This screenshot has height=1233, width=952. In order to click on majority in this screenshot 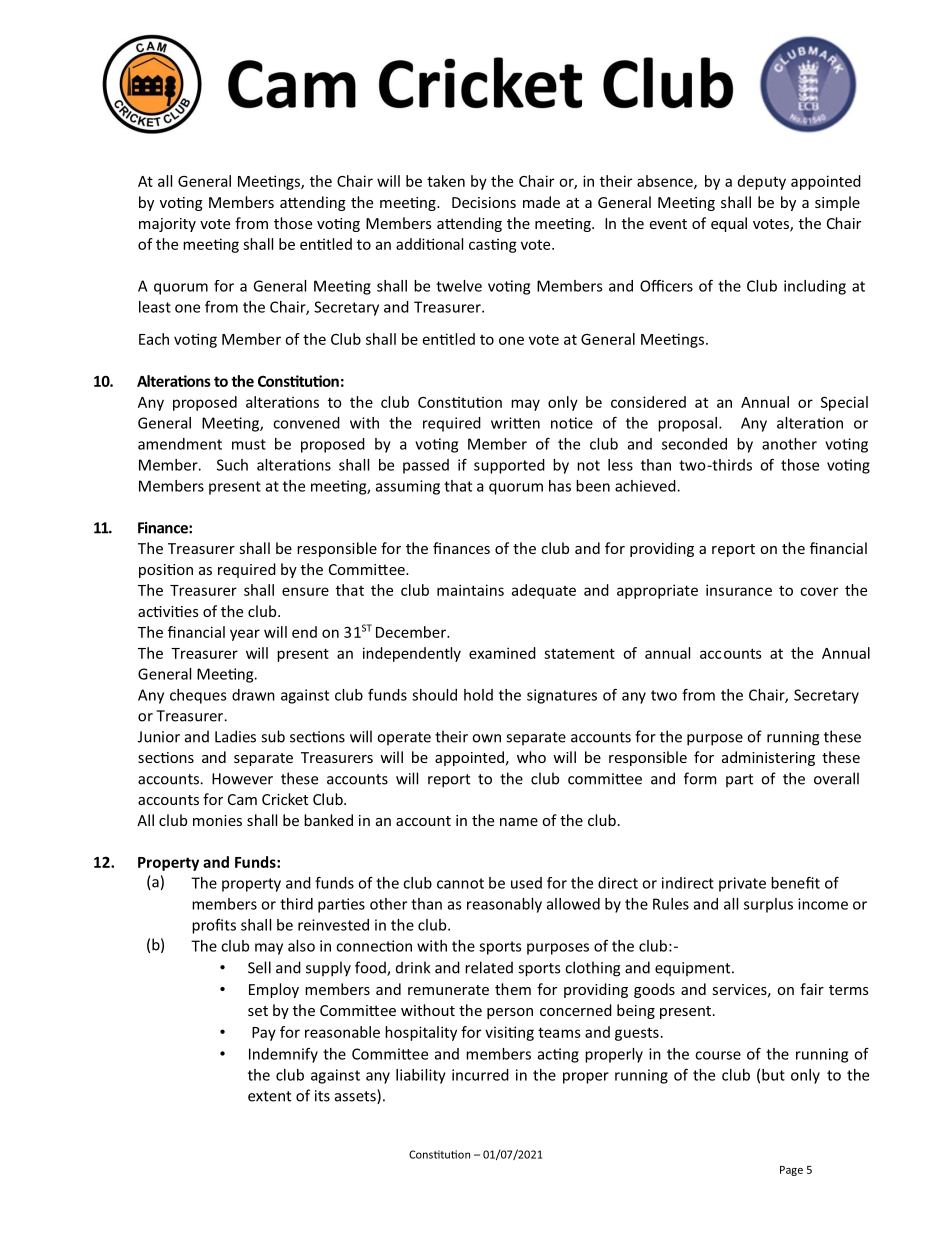, I will do `click(167, 225)`.
